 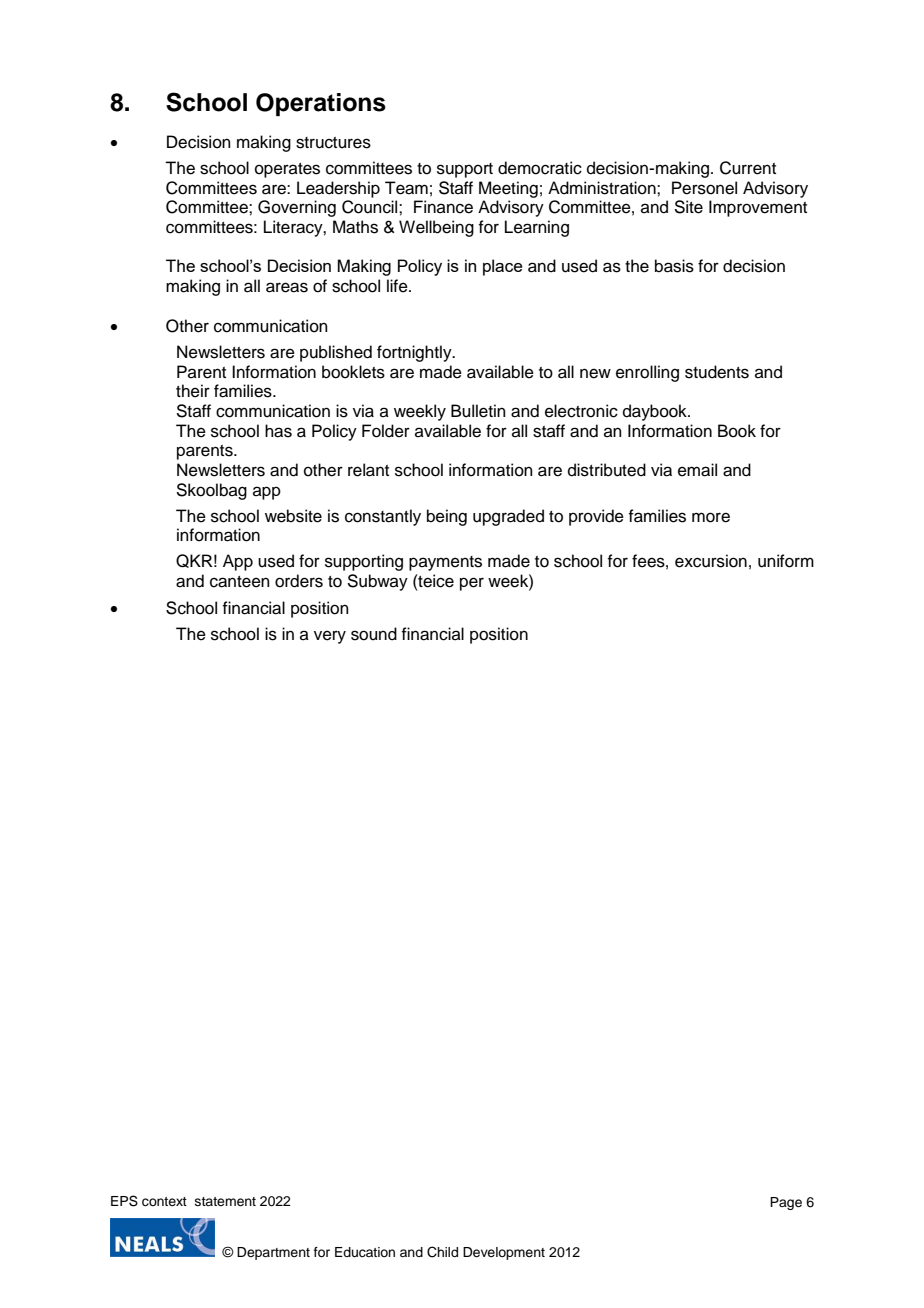 I want to click on statement, so click(x=225, y=1201).
